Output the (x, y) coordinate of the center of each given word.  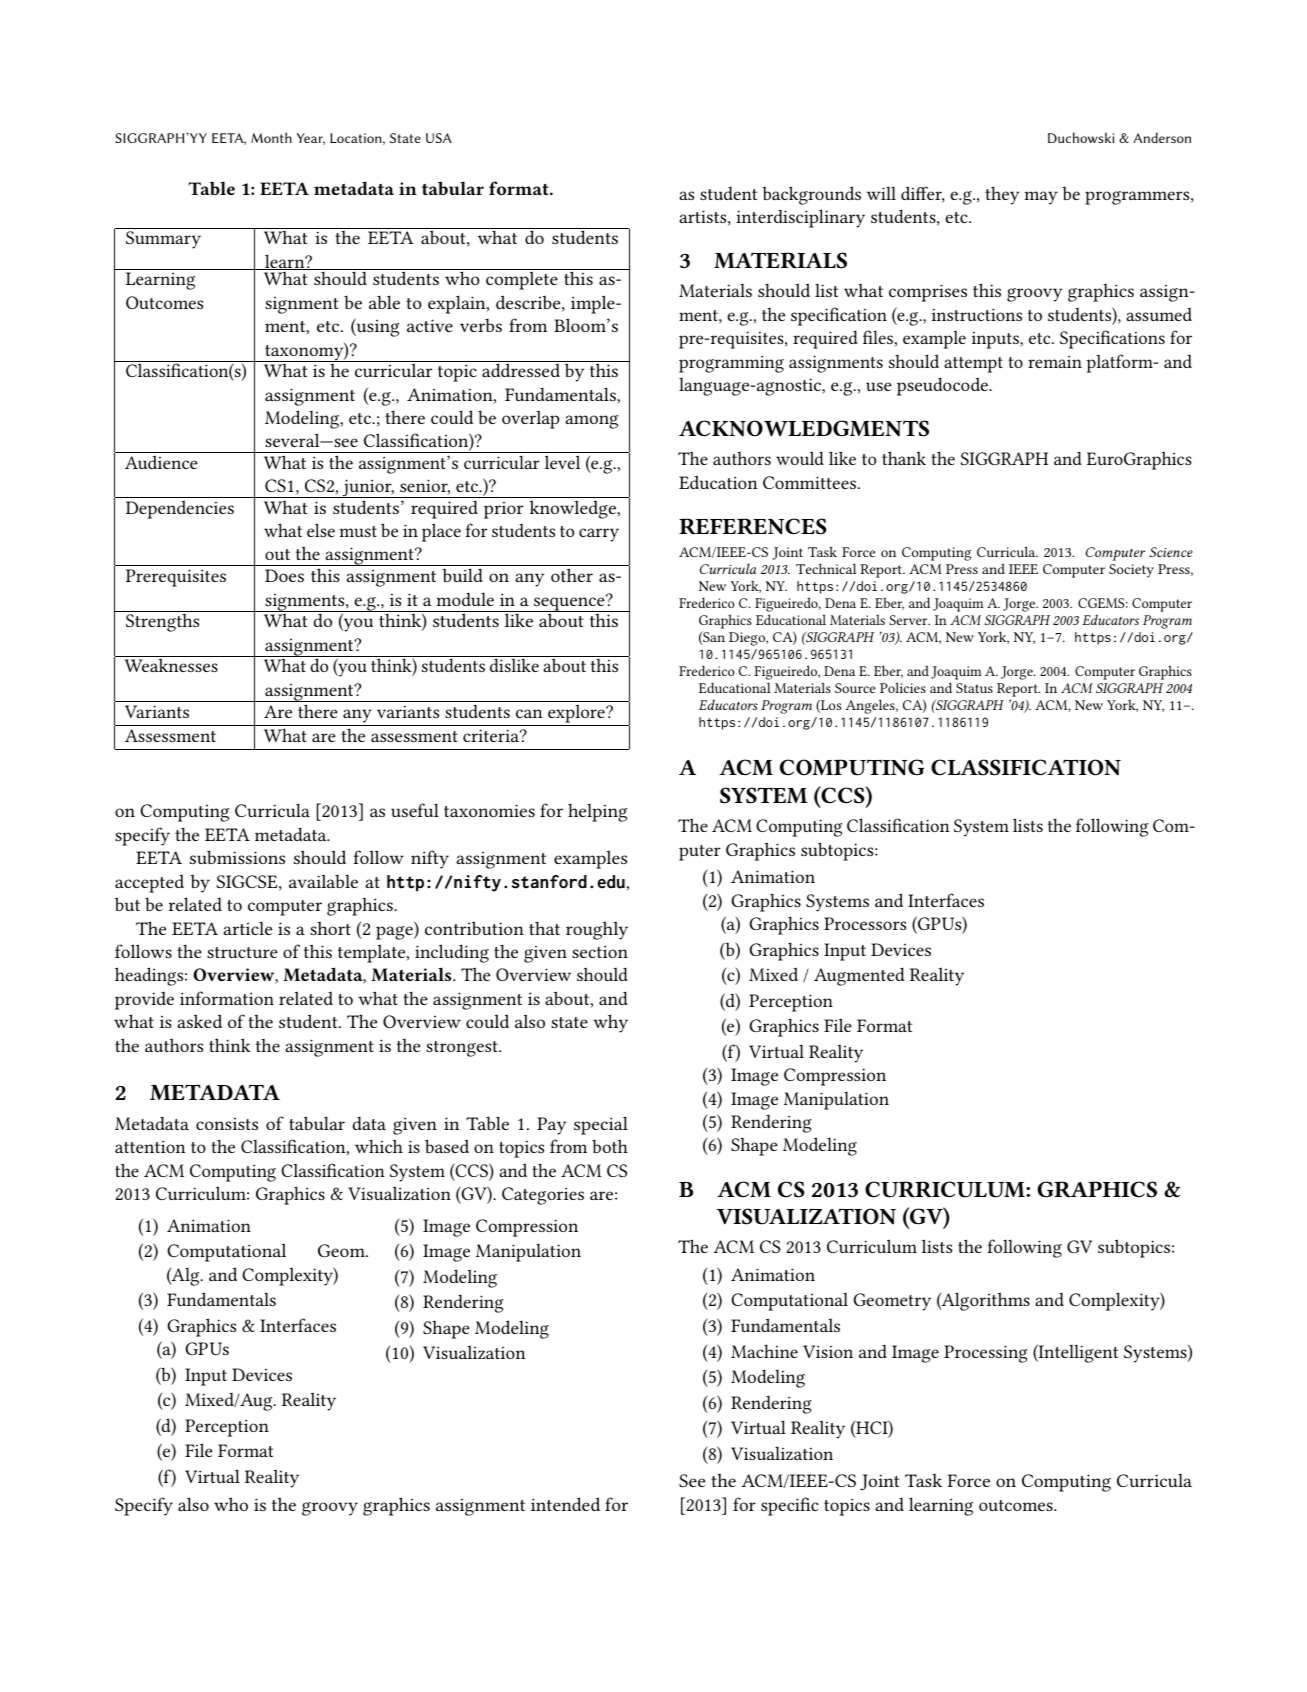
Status (974, 688)
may (1041, 198)
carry (599, 535)
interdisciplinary (800, 218)
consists (227, 1124)
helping (597, 812)
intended (565, 1504)
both (610, 1146)
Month (271, 137)
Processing (986, 1354)
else (321, 530)
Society (1131, 571)
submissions (237, 857)
